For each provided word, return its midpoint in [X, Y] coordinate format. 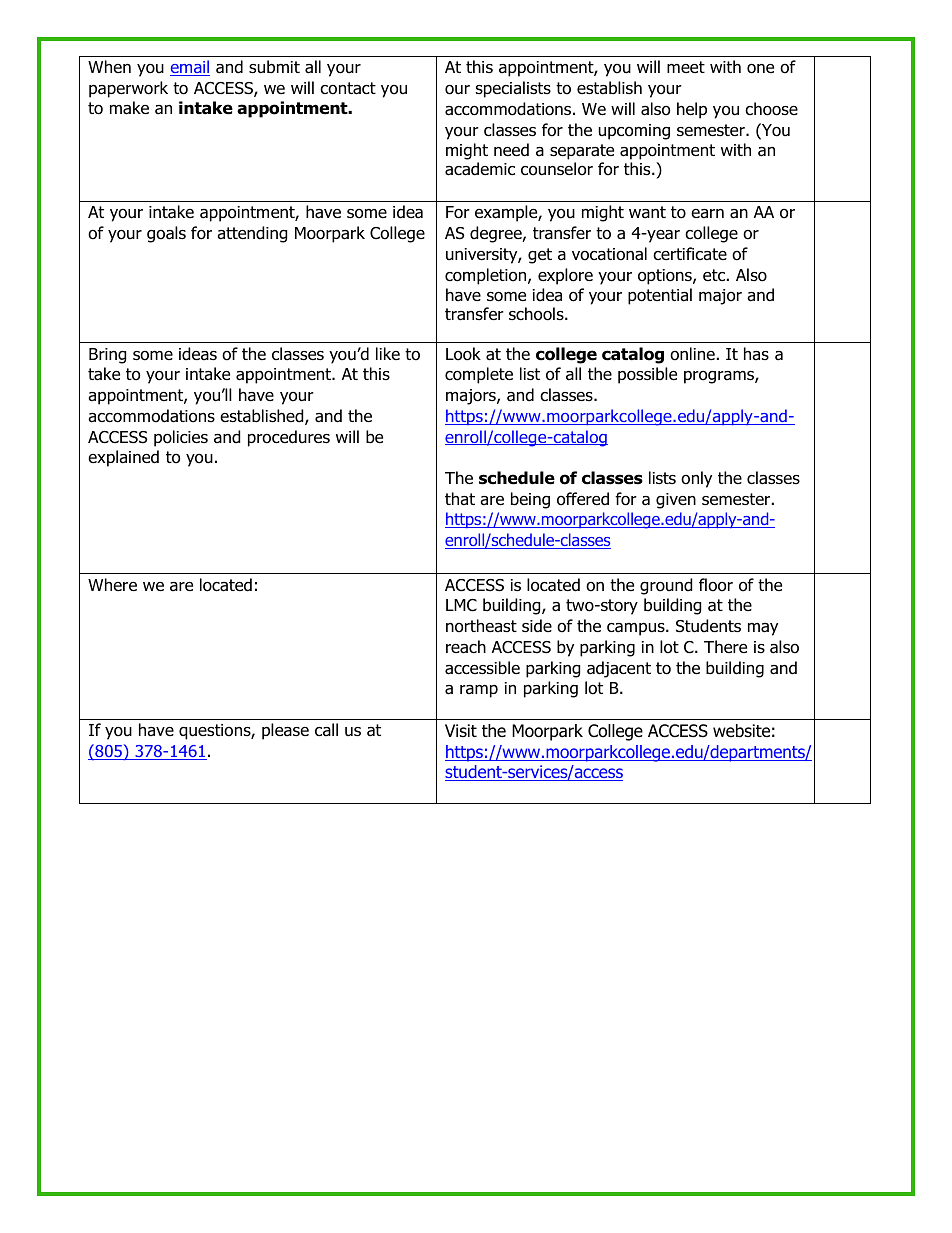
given [676, 501]
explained [123, 458]
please [285, 731]
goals [166, 234]
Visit [461, 730]
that [460, 499]
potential [660, 296]
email [190, 68]
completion [487, 276]
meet [686, 67]
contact [348, 88]
